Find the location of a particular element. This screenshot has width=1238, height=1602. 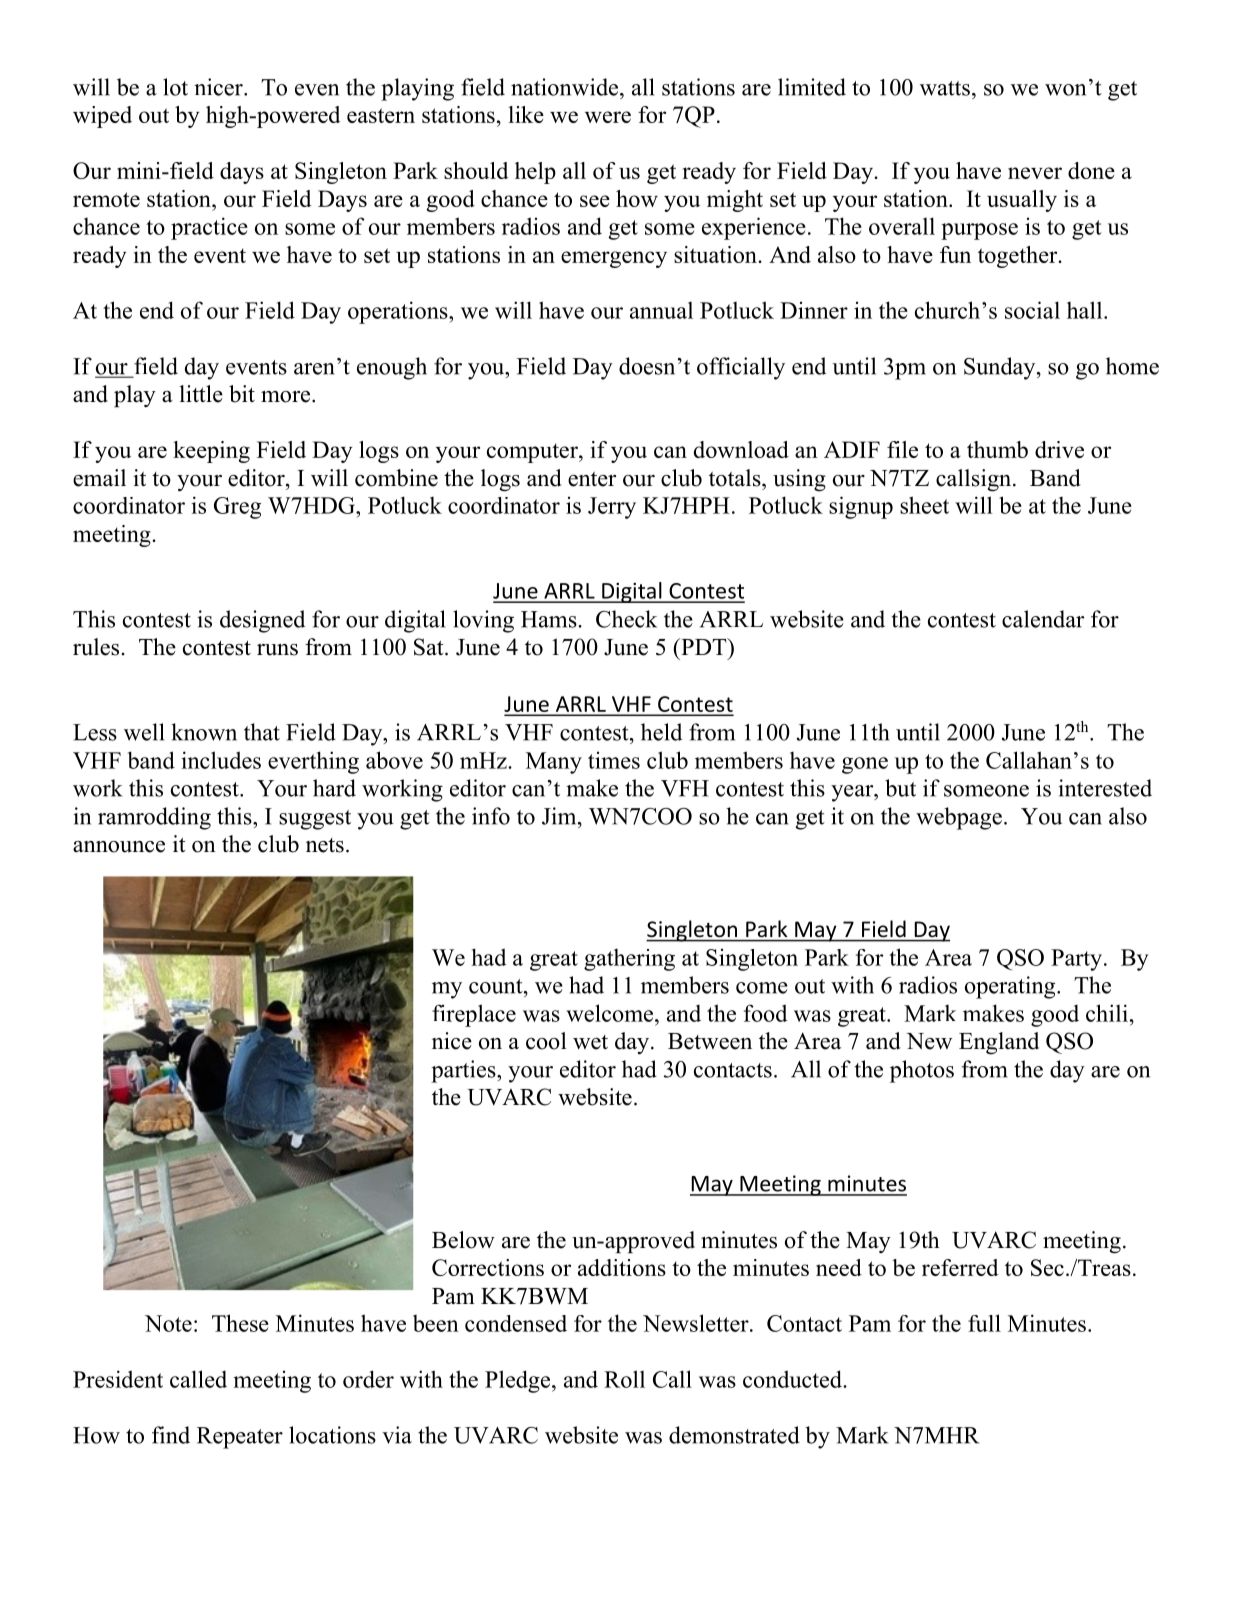

enter is located at coordinates (592, 479).
